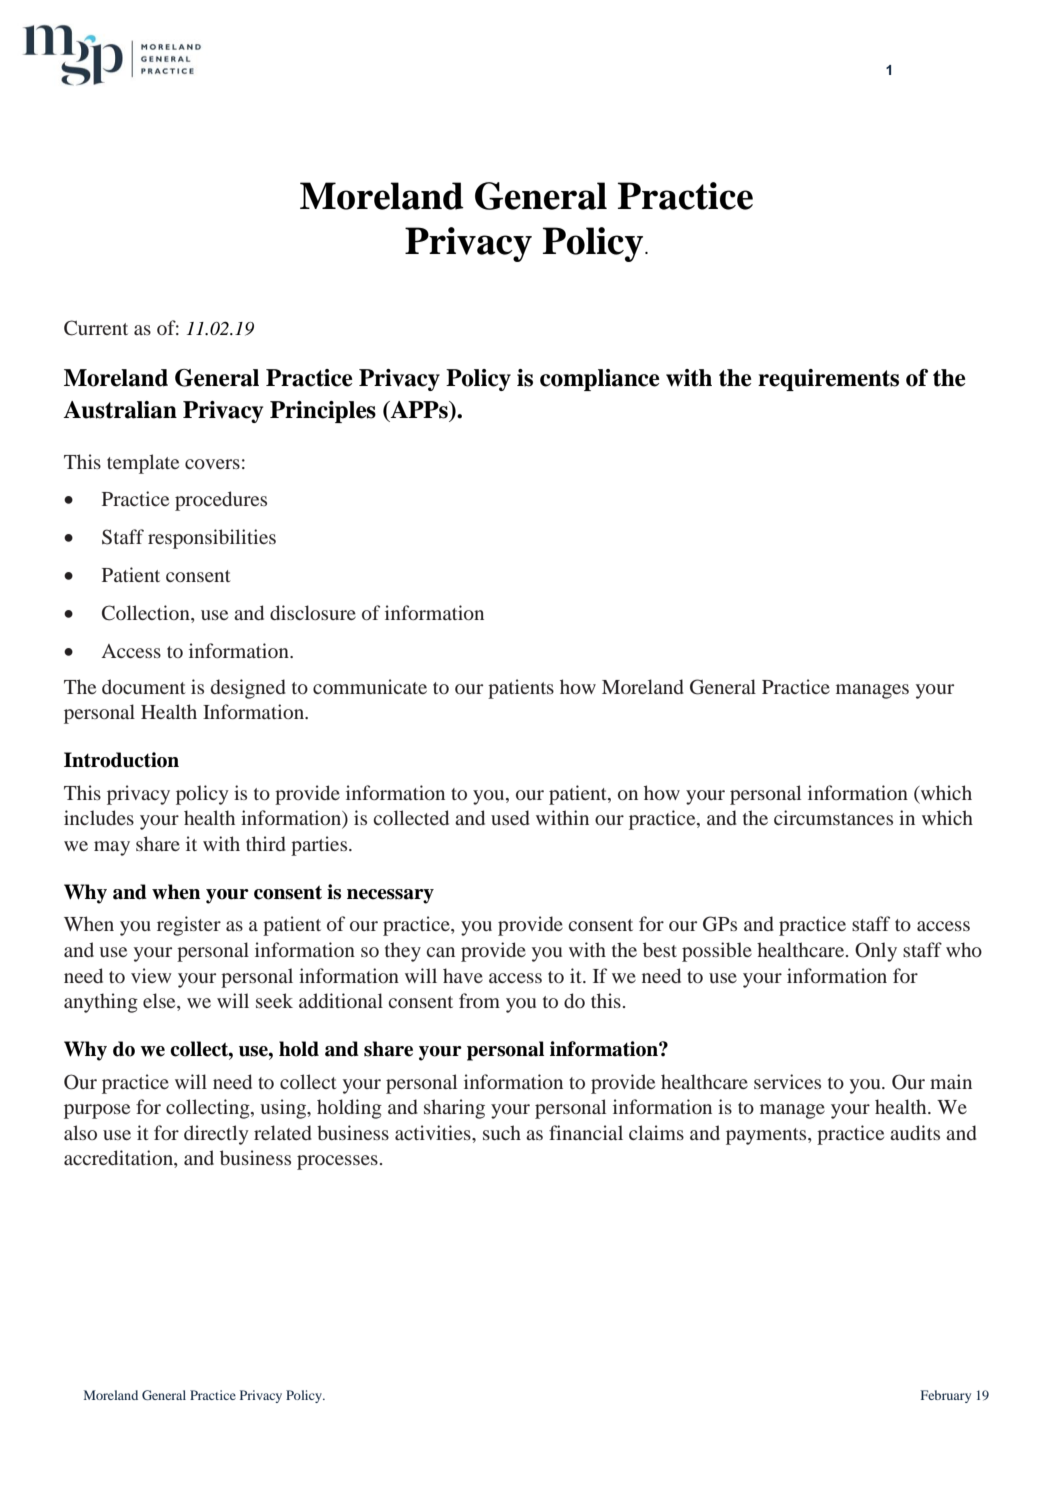  Describe the element at coordinates (96, 328) in the image. I see `Current` at that location.
